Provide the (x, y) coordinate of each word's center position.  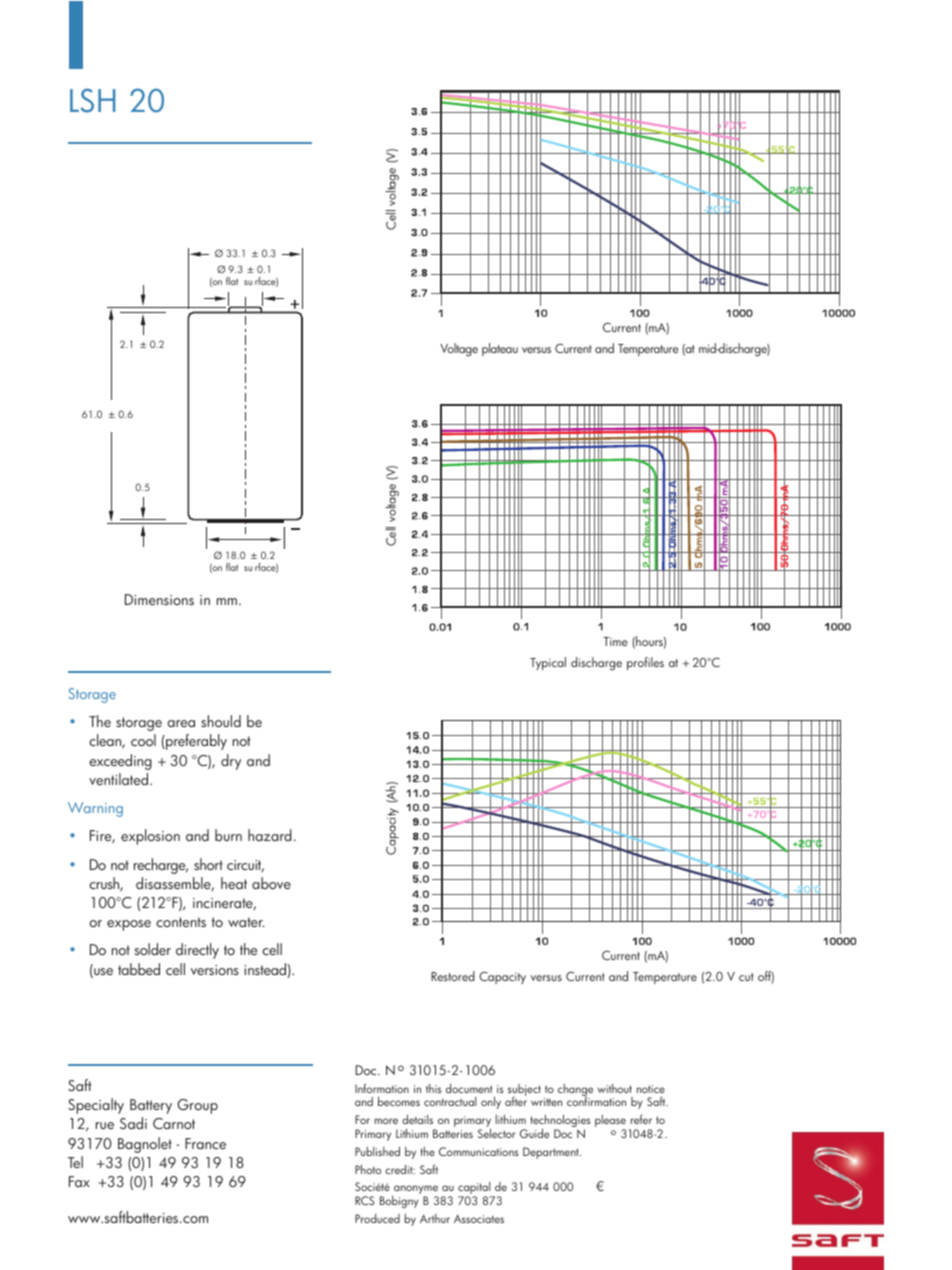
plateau (500, 349)
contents (181, 922)
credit (400, 1169)
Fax (79, 1181)
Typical (548, 663)
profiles (645, 663)
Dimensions (159, 599)
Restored (453, 976)
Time (615, 641)
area (181, 723)
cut (746, 977)
